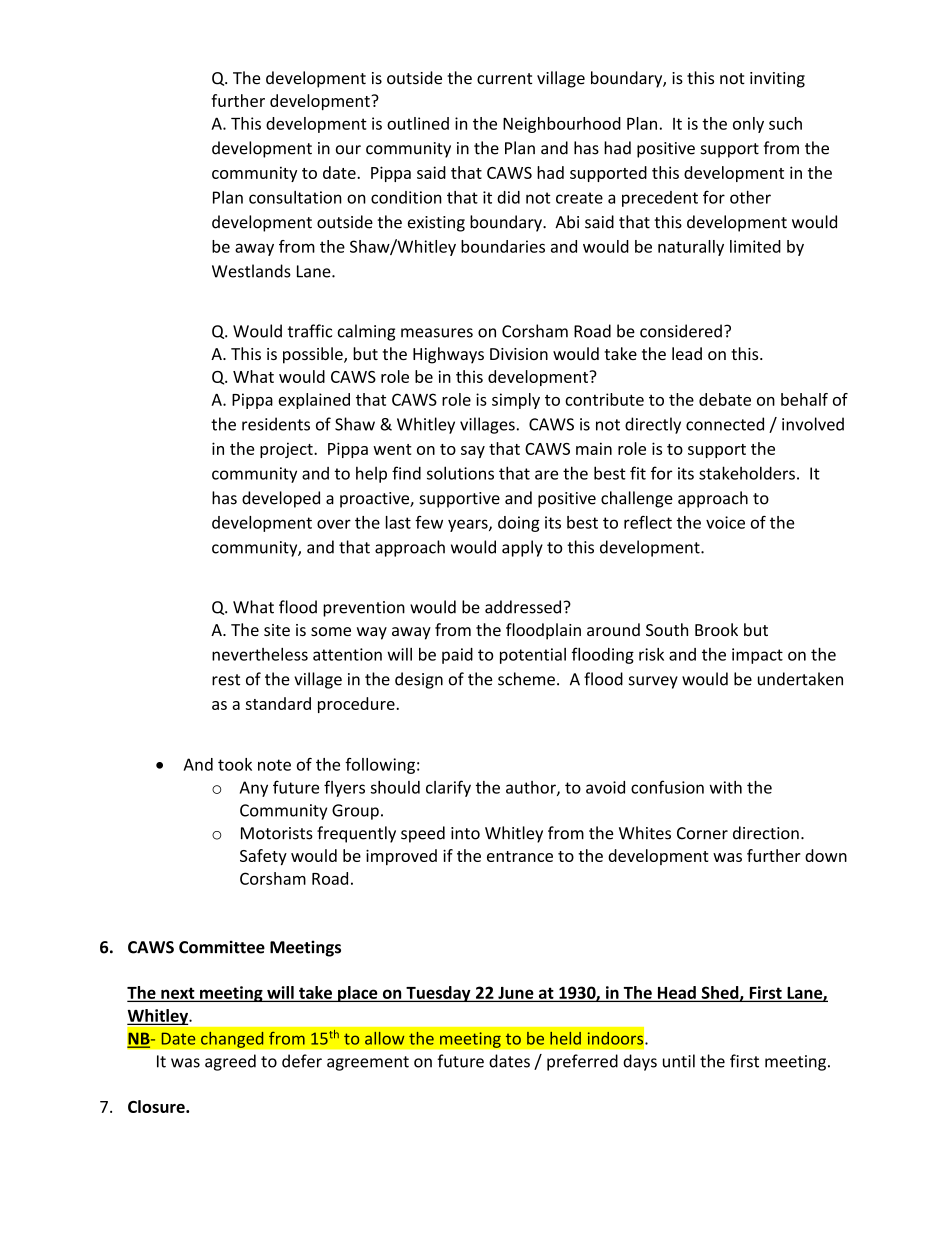 This screenshot has width=952, height=1233. What do you see at coordinates (748, 125) in the screenshot?
I see `only` at bounding box center [748, 125].
